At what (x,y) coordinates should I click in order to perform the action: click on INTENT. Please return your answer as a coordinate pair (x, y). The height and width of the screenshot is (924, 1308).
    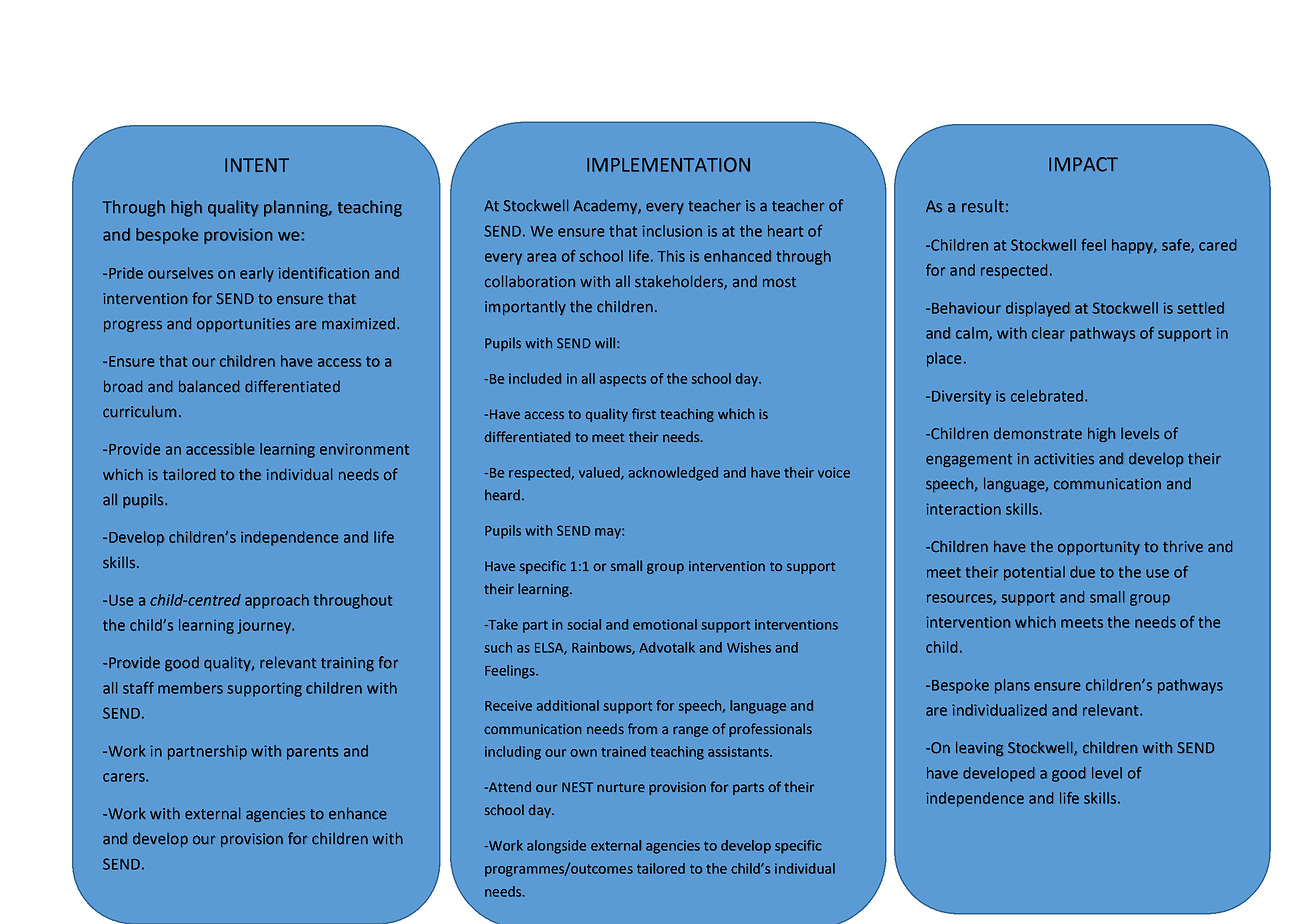
    Looking at the image, I should click on (257, 165).
